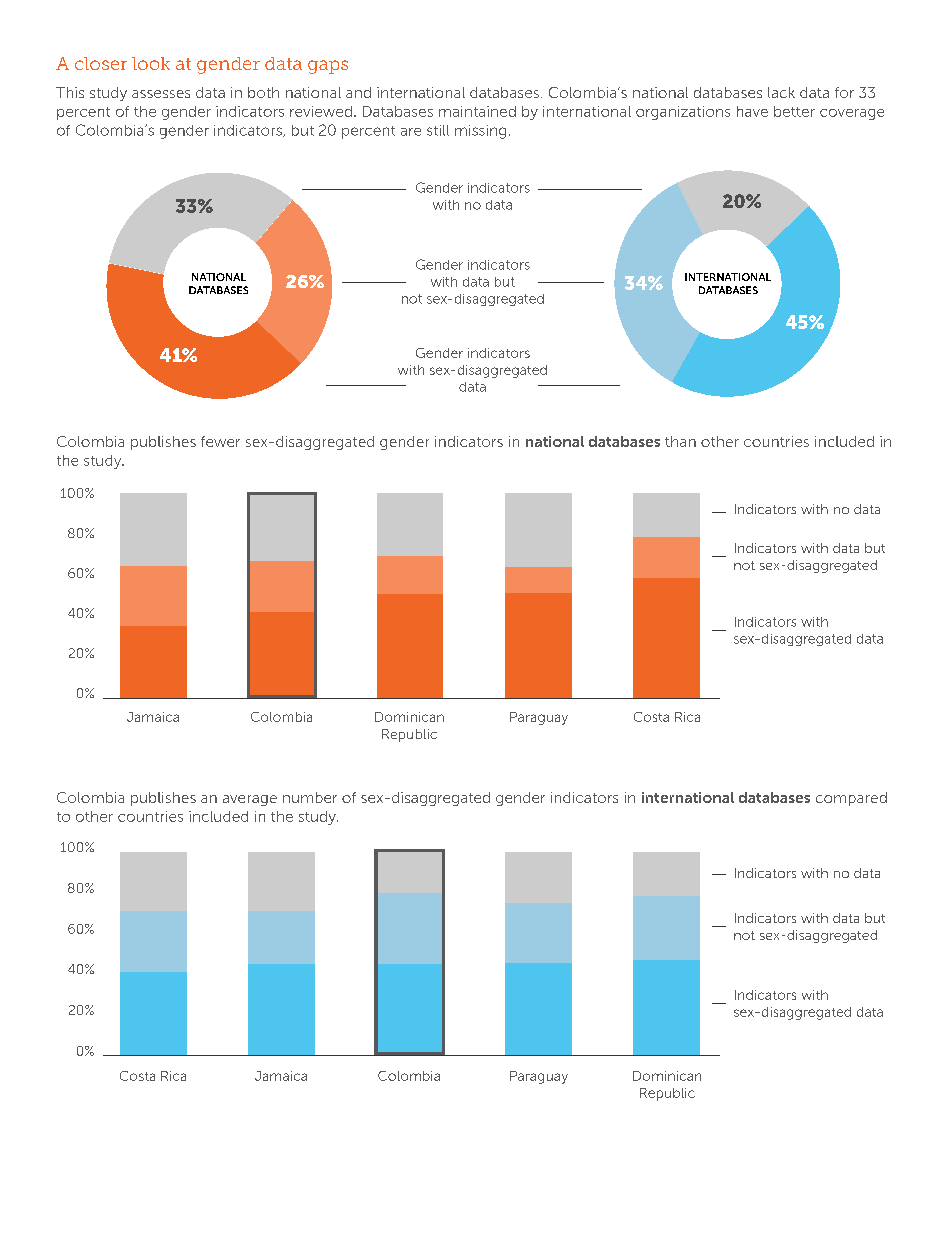  Describe the element at coordinates (161, 94) in the screenshot. I see `assesses` at that location.
